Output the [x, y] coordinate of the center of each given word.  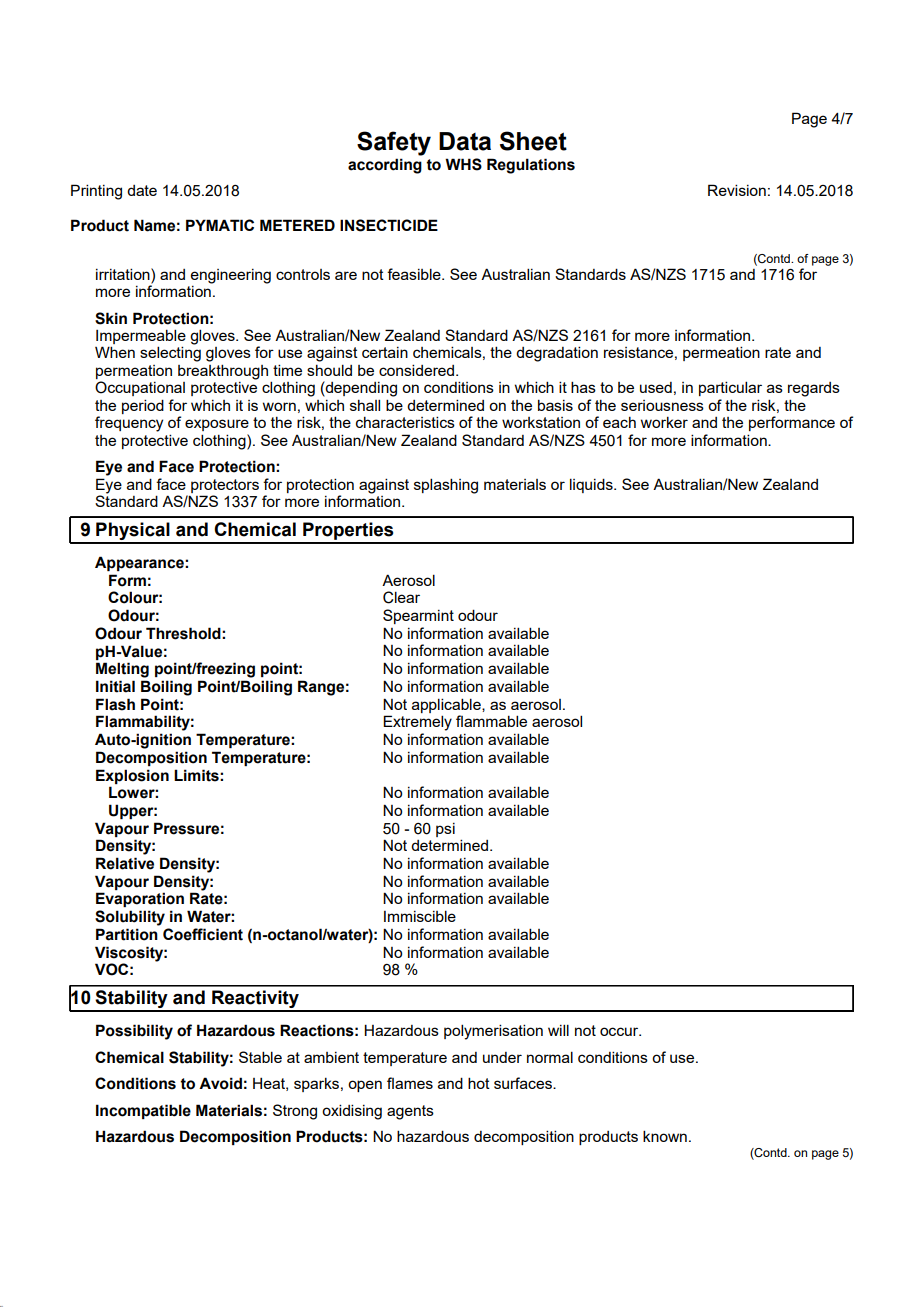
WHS [463, 164]
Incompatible [143, 1111]
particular [730, 388]
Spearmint [418, 616]
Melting [122, 670]
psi [445, 830]
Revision [737, 190]
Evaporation [140, 899]
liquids [592, 485]
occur [620, 1031]
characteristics [405, 422]
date [142, 190]
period [143, 406]
